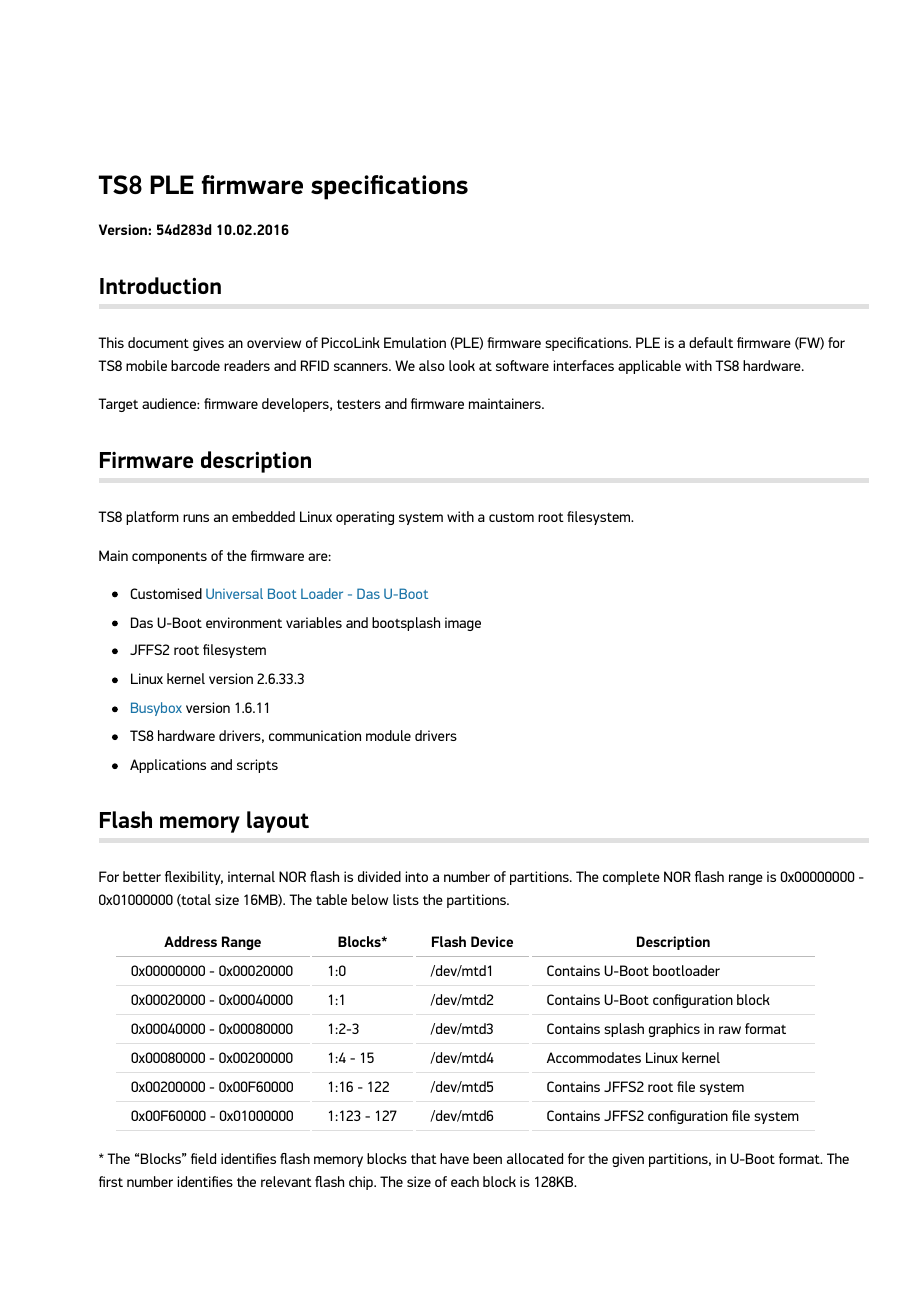 Image resolution: width=924 pixels, height=1308 pixels. Describe the element at coordinates (711, 342) in the image. I see `default` at that location.
